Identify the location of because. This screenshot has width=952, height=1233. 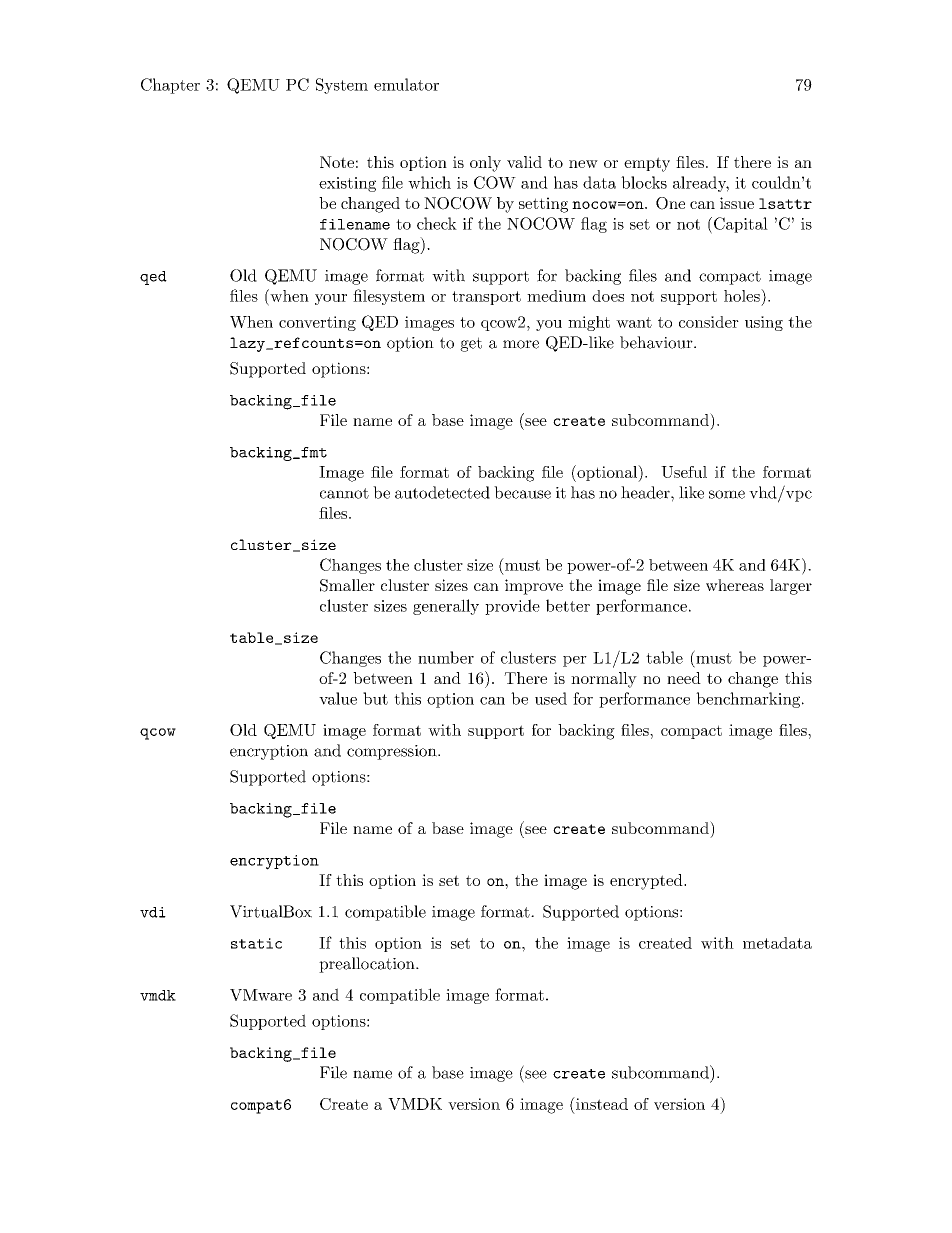
(522, 492).
